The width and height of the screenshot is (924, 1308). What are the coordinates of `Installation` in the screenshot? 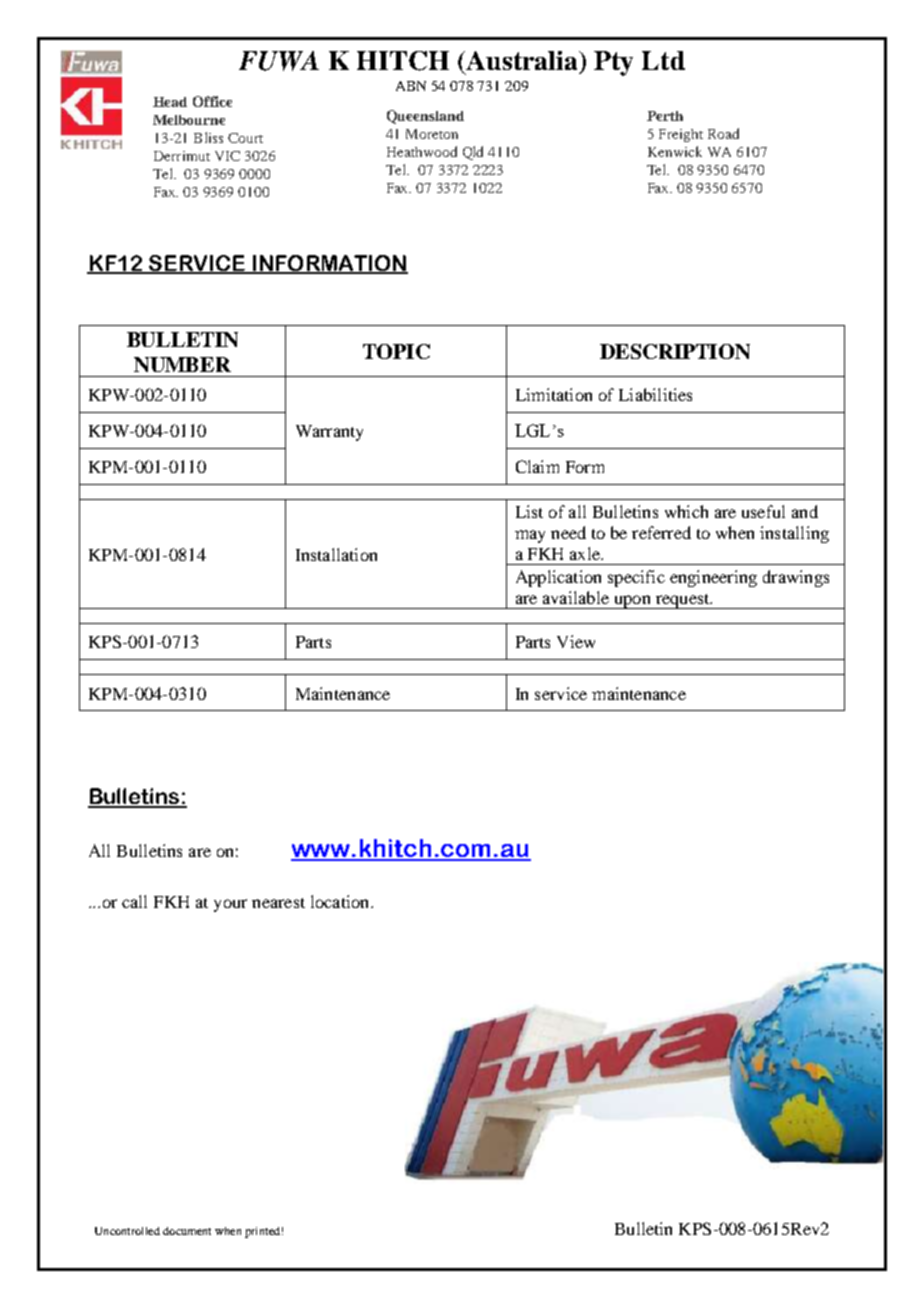 It's located at (336, 554).
